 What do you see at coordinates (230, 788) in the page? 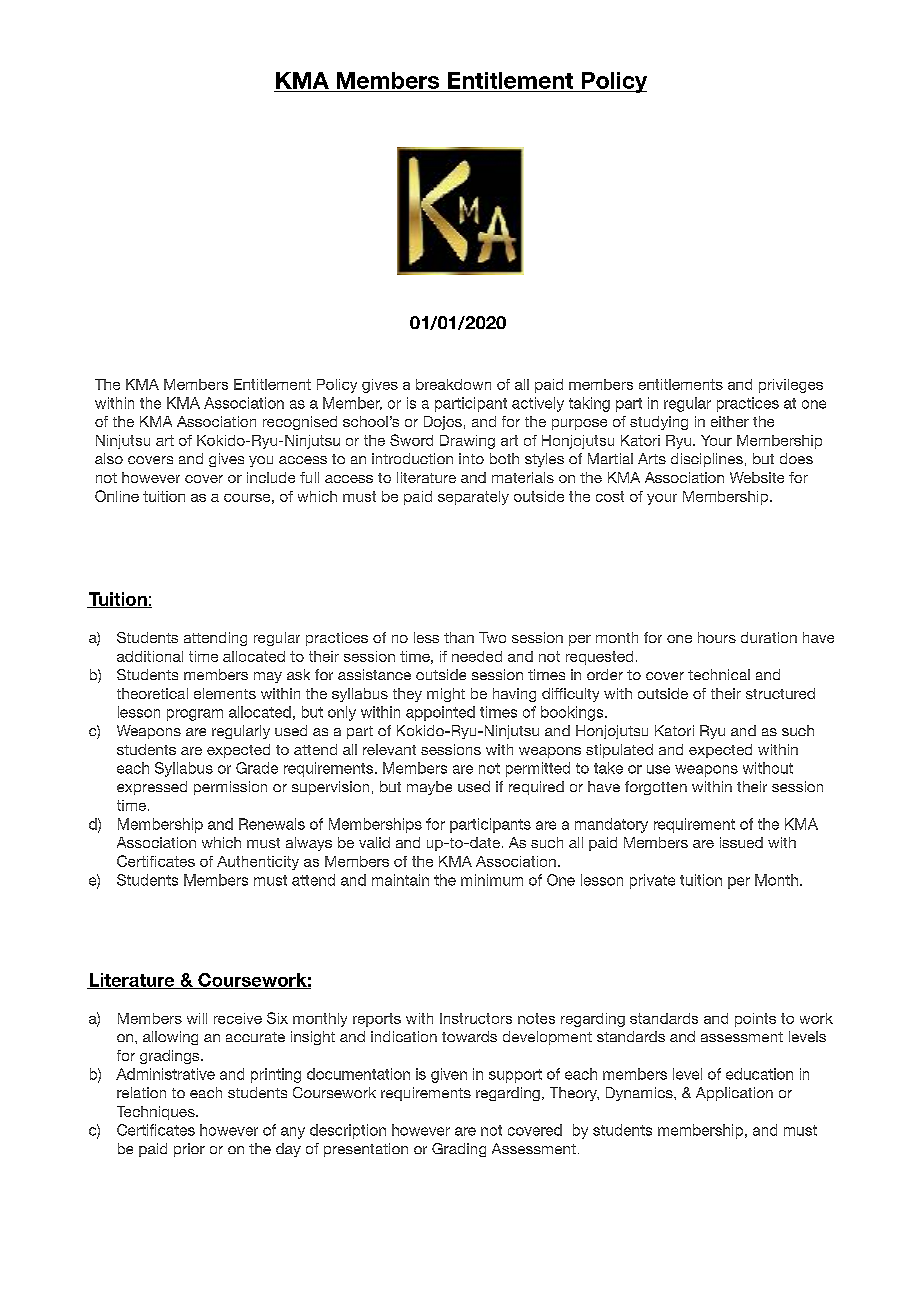
I see `permission` at bounding box center [230, 788].
